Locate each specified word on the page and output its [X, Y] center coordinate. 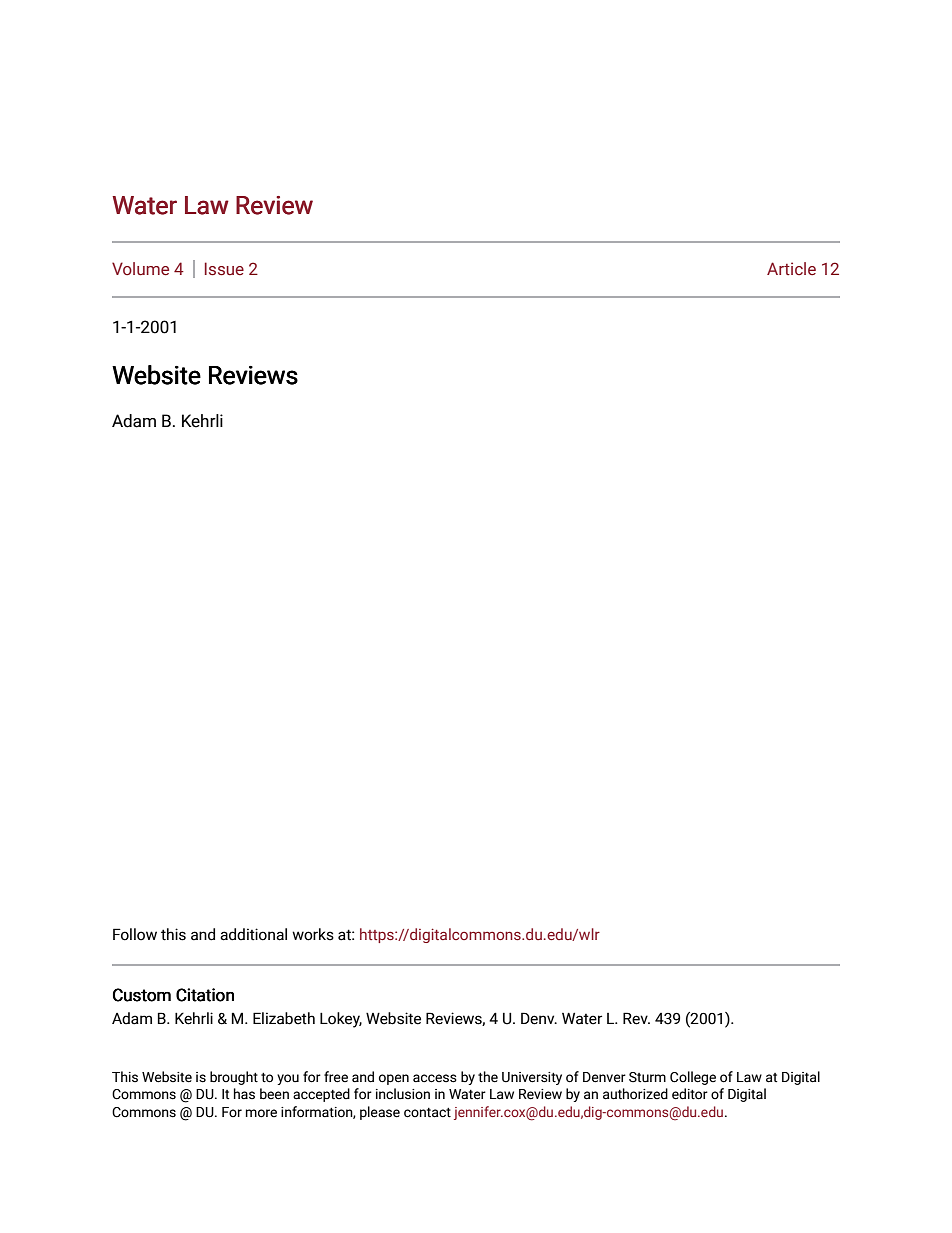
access [435, 1078]
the [488, 1077]
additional [253, 934]
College [693, 1078]
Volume [140, 269]
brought [234, 1078]
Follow [135, 934]
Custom [142, 995]
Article [791, 268]
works [313, 934]
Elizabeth [284, 1018]
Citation [205, 995]
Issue [224, 269]
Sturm [647, 1077]
